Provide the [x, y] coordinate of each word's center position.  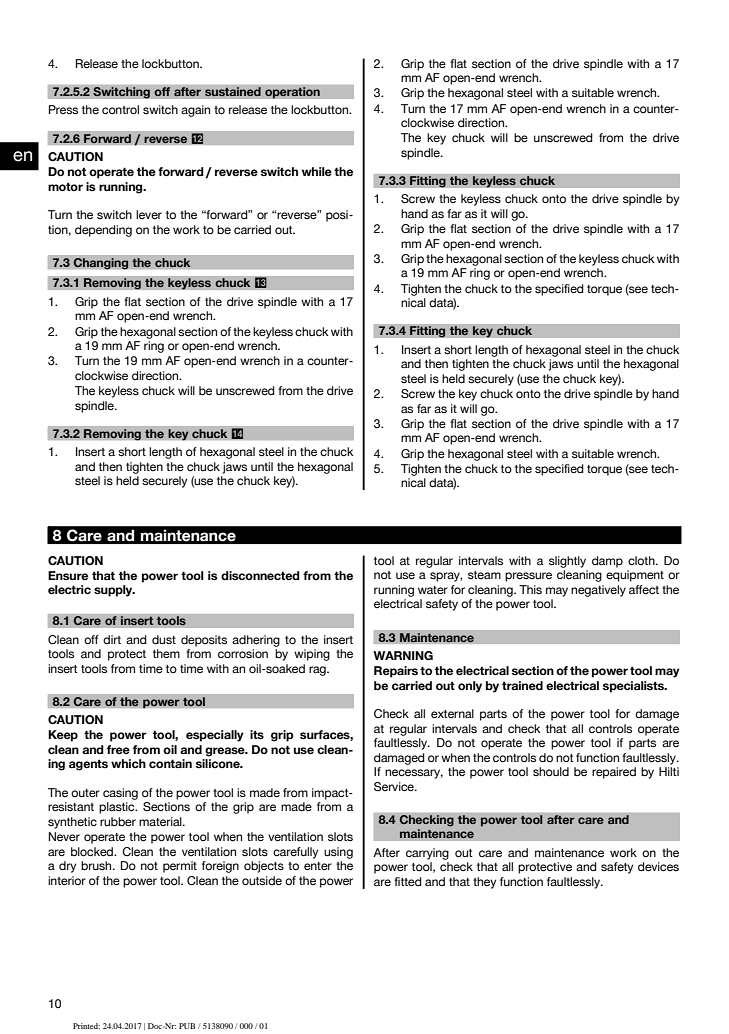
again [195, 111]
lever [149, 214]
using [338, 853]
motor [65, 186]
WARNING [403, 655]
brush [97, 865]
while [317, 171]
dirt [112, 639]
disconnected [260, 575]
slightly [567, 562]
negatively [598, 591]
